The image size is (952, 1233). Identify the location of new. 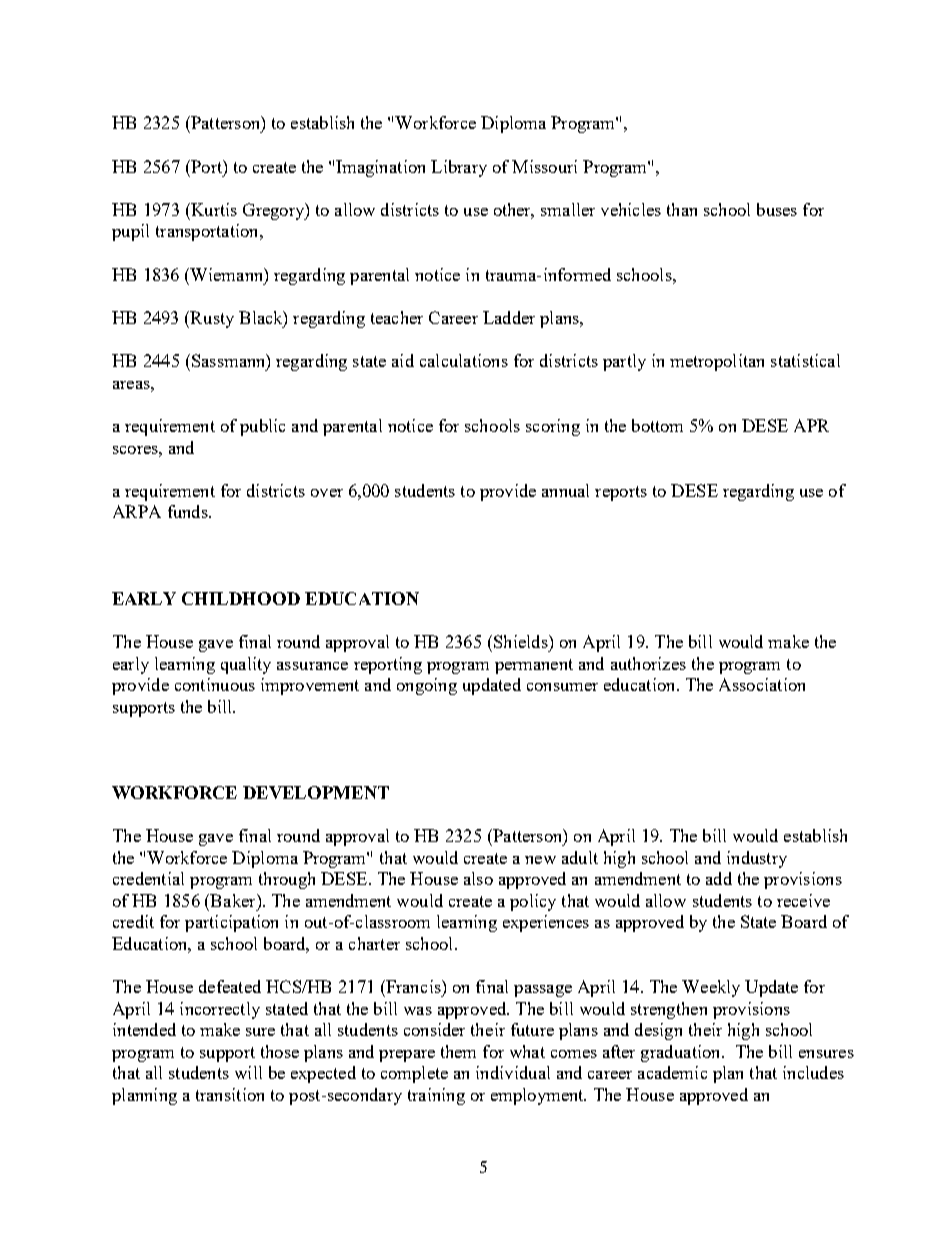
(540, 860).
